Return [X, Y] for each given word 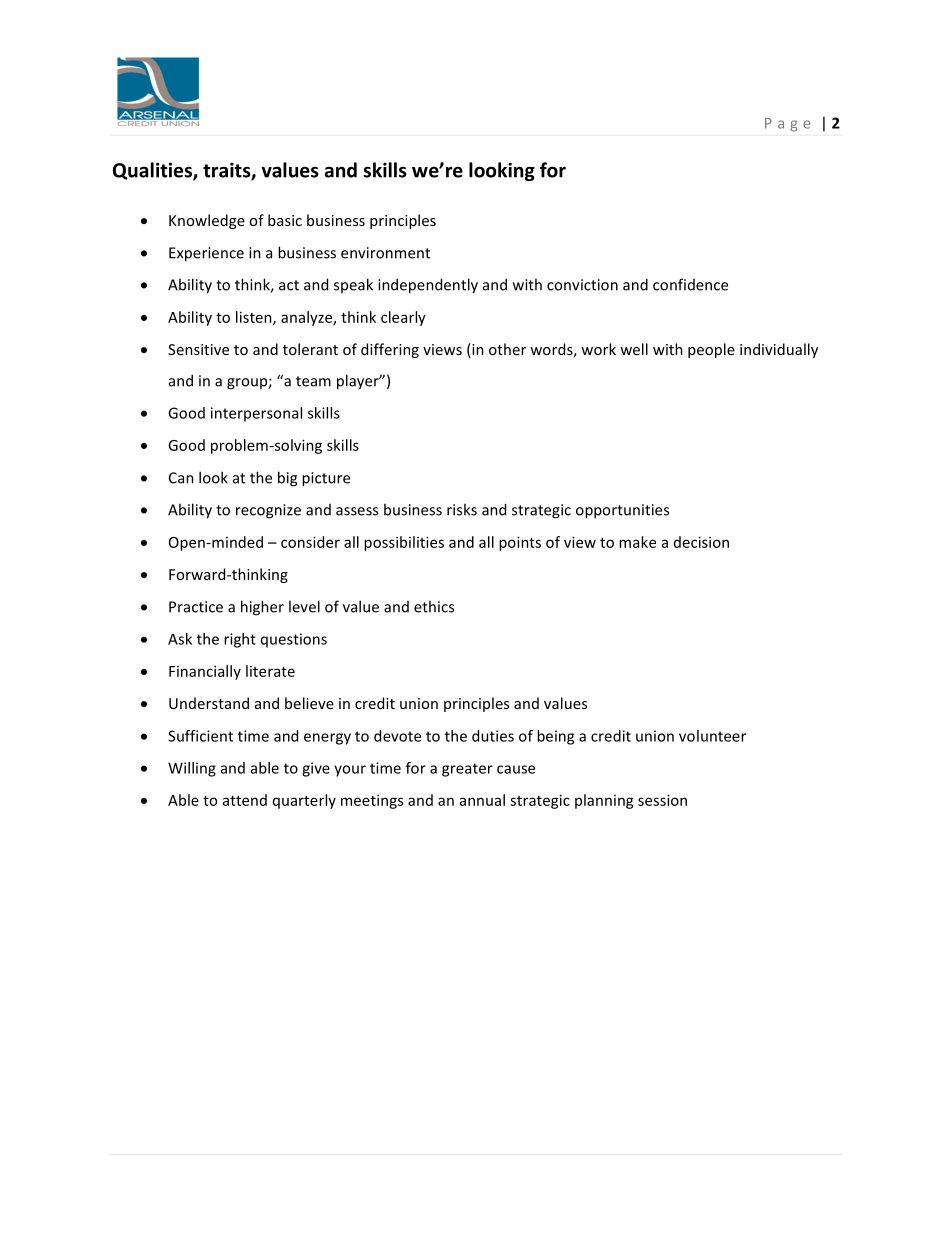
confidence [690, 284]
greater [467, 770]
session [662, 800]
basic [285, 220]
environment [385, 253]
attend [245, 800]
